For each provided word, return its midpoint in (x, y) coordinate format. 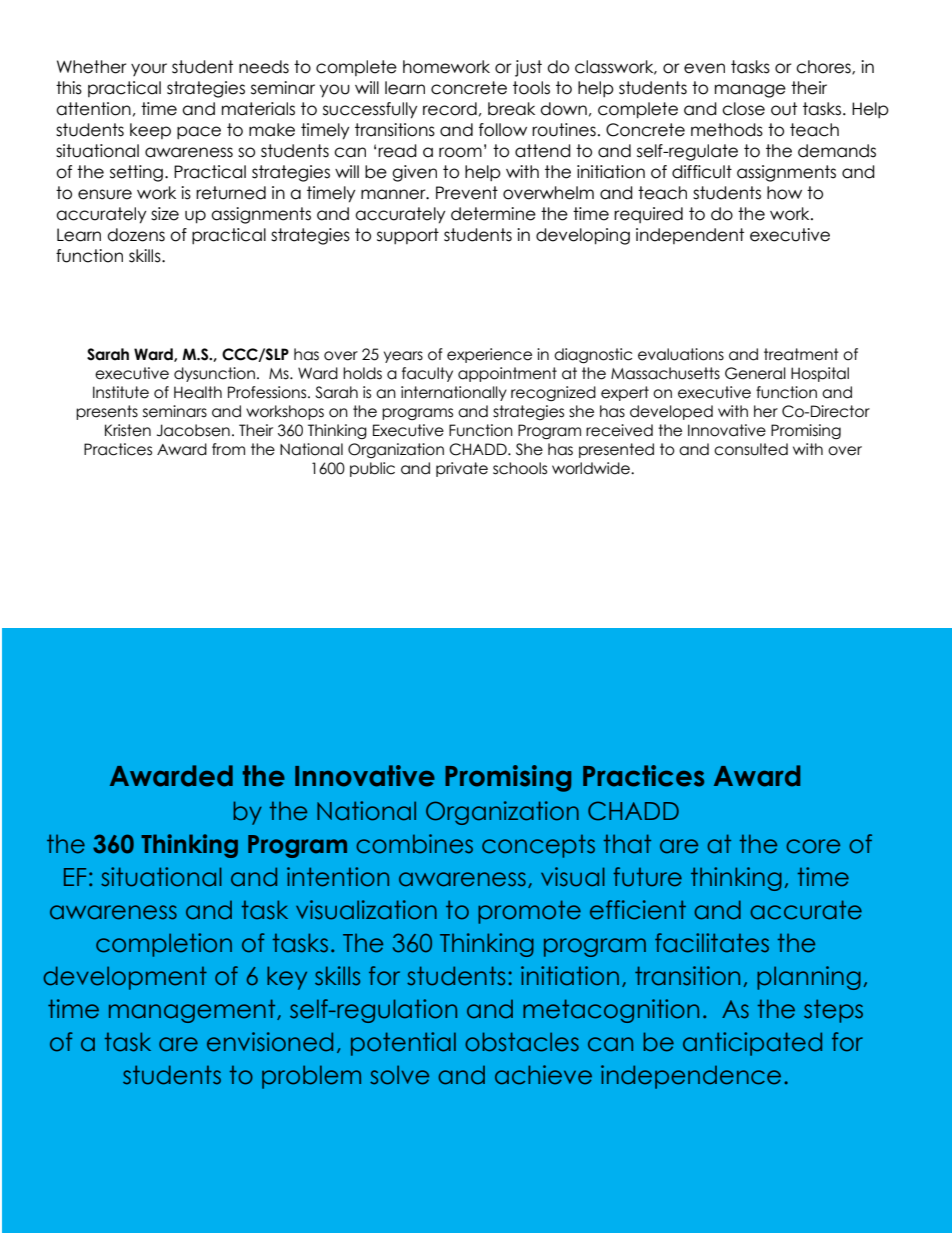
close (743, 109)
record (450, 109)
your (149, 69)
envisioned (270, 1042)
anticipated (752, 1044)
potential (403, 1044)
